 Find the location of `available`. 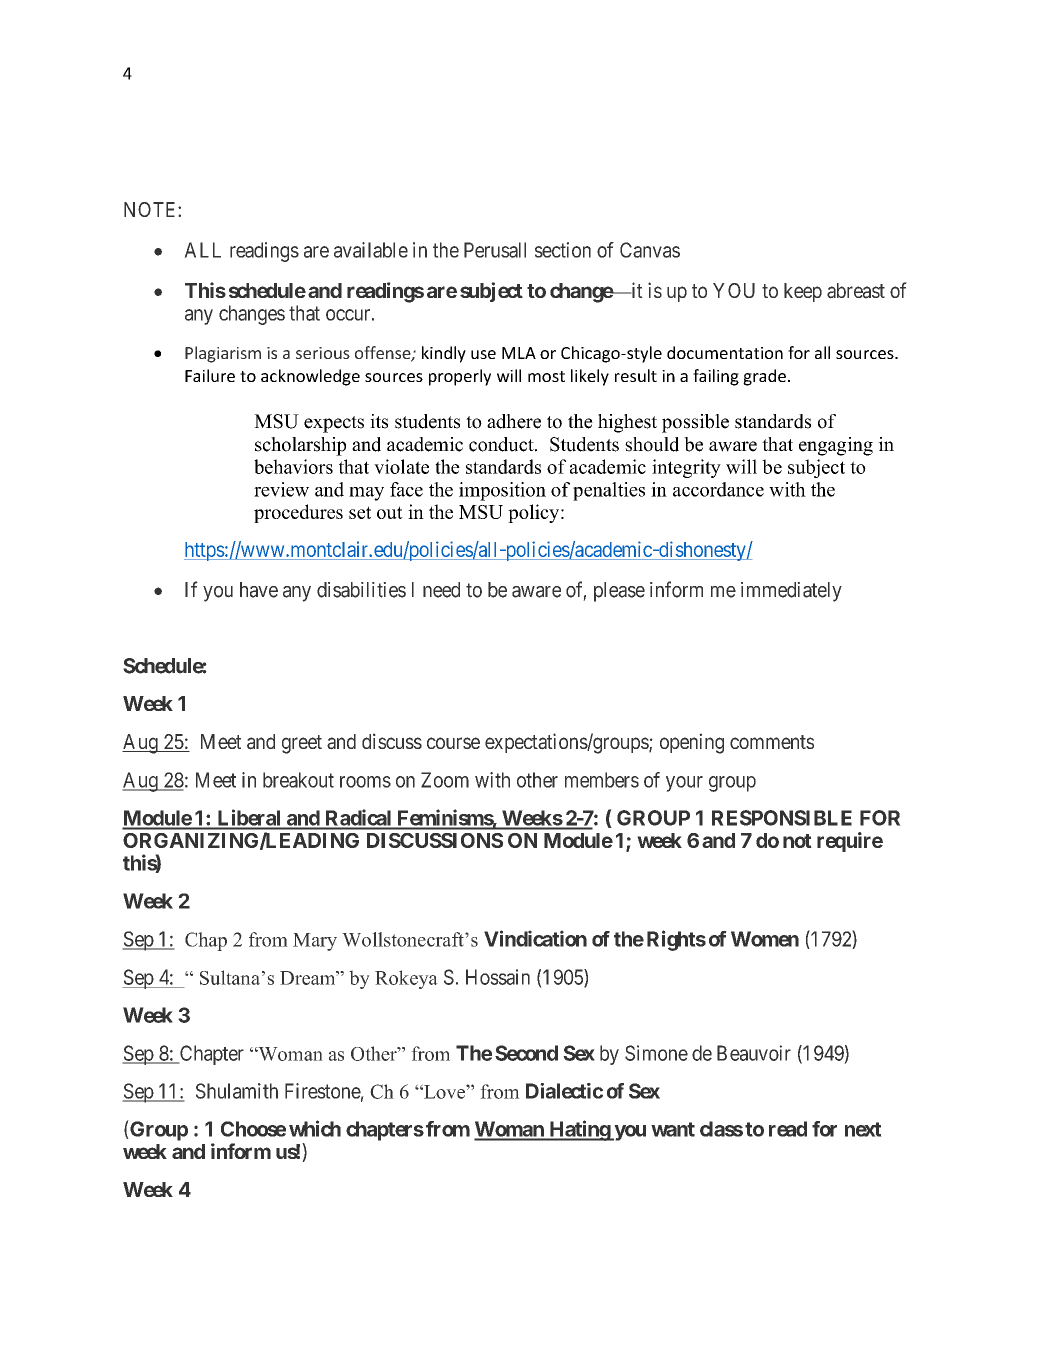

available is located at coordinates (371, 250).
